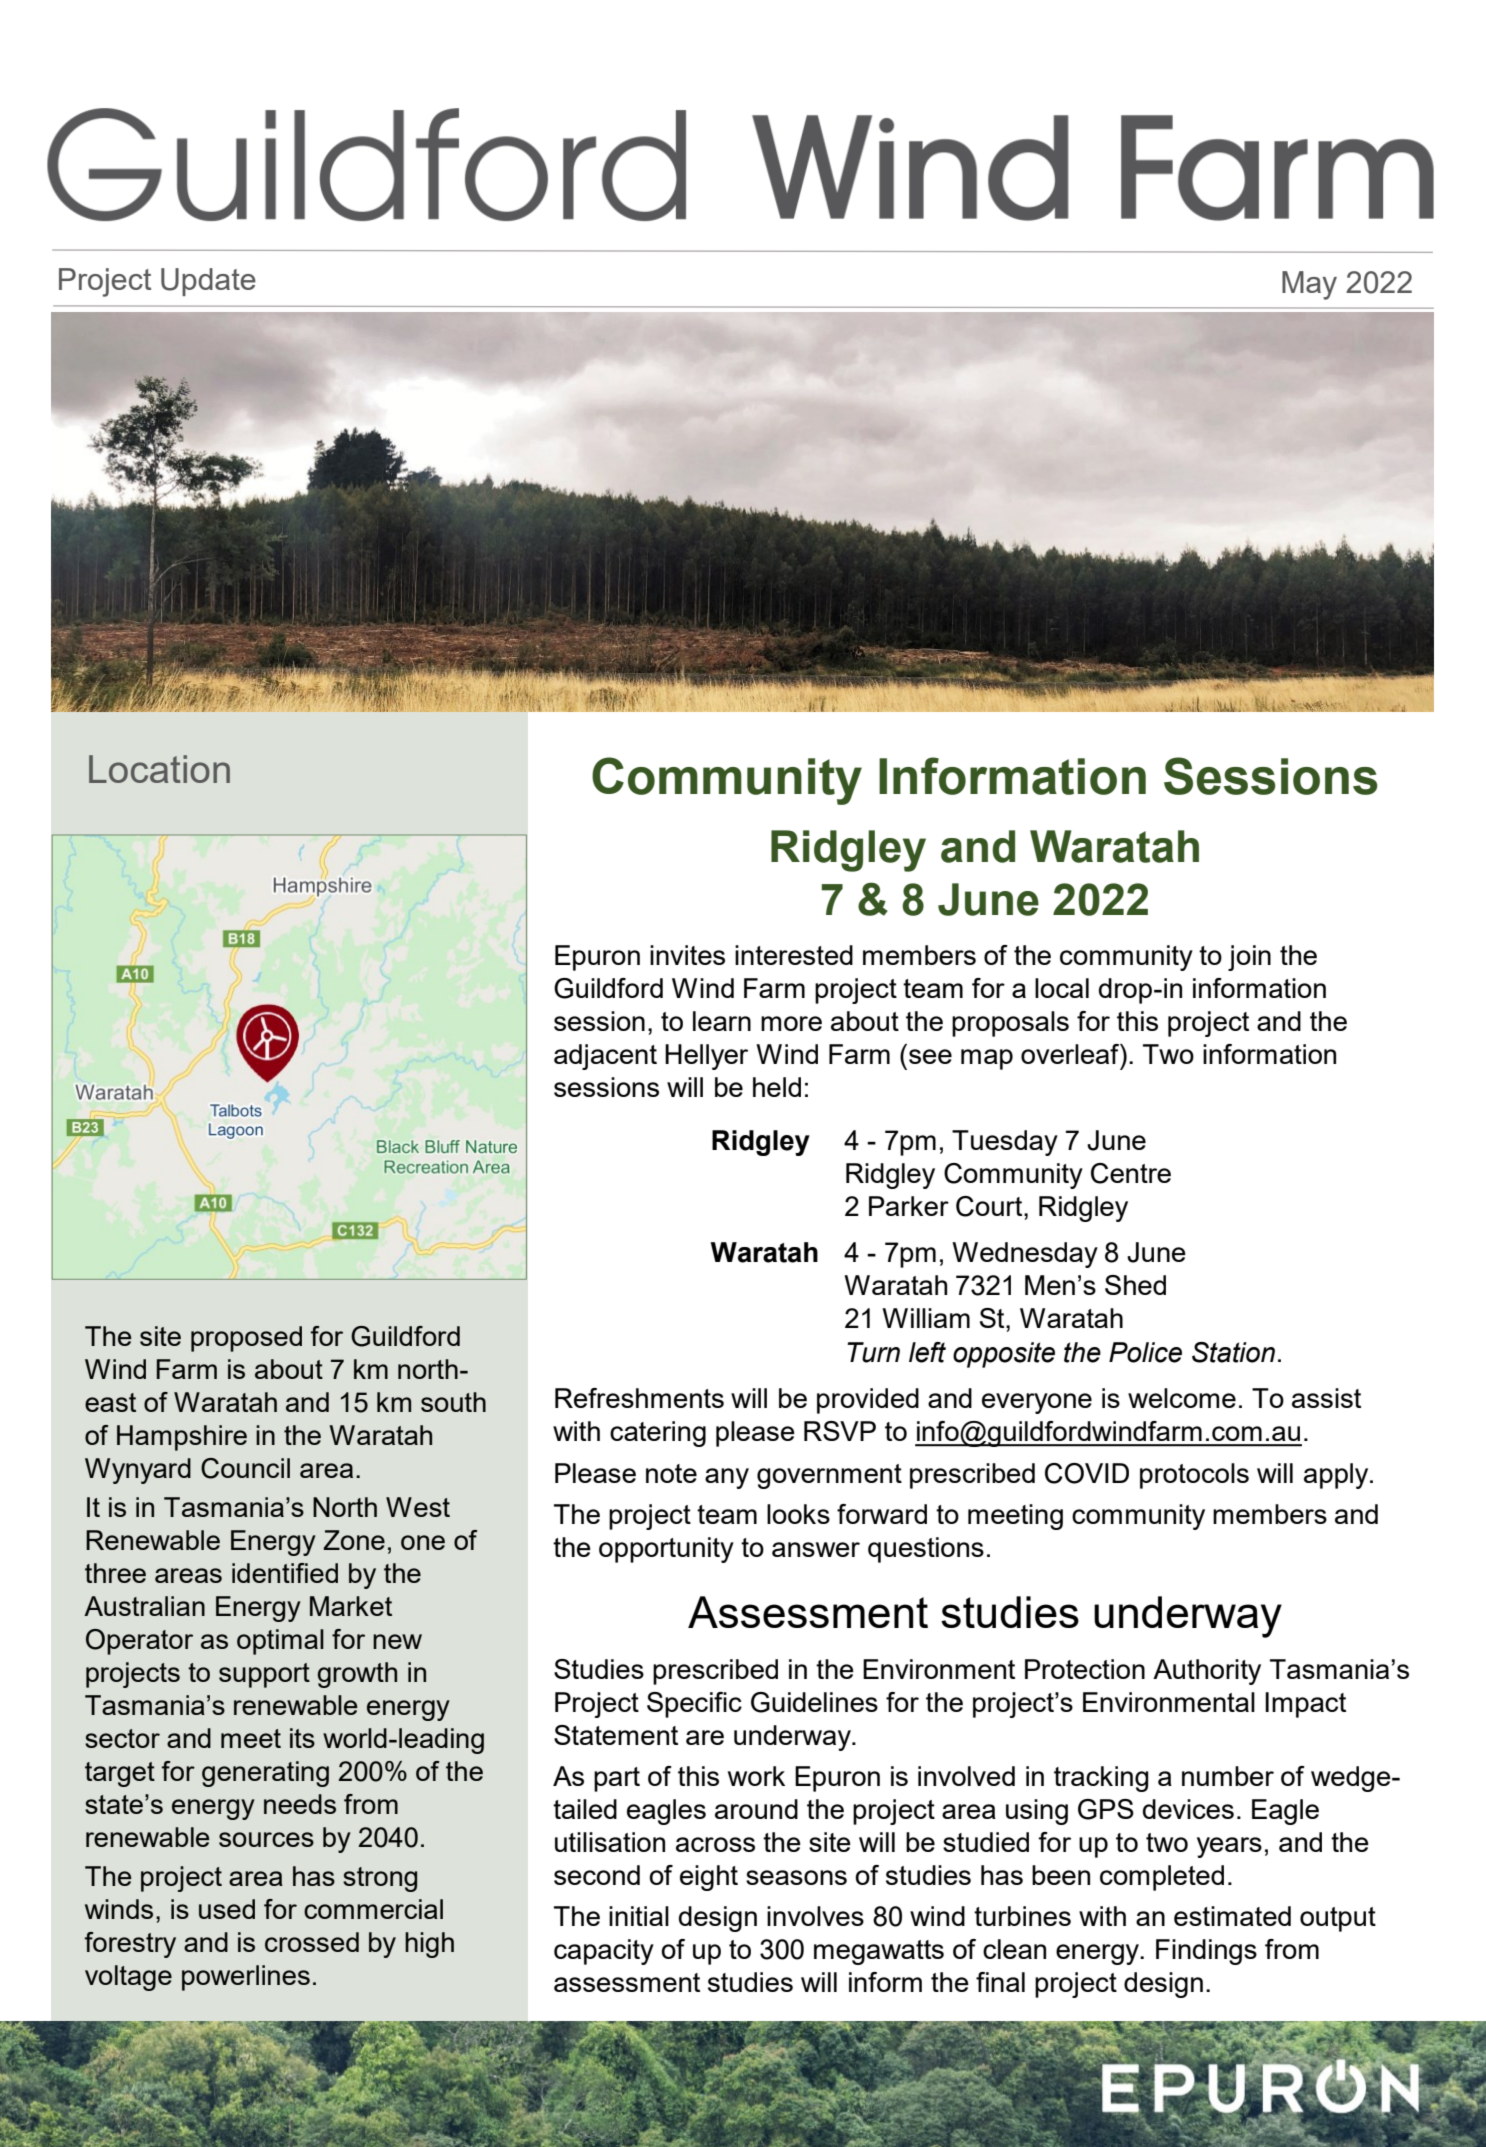 This document has height=2147, width=1486. Describe the element at coordinates (1249, 958) in the document. I see `join` at that location.
